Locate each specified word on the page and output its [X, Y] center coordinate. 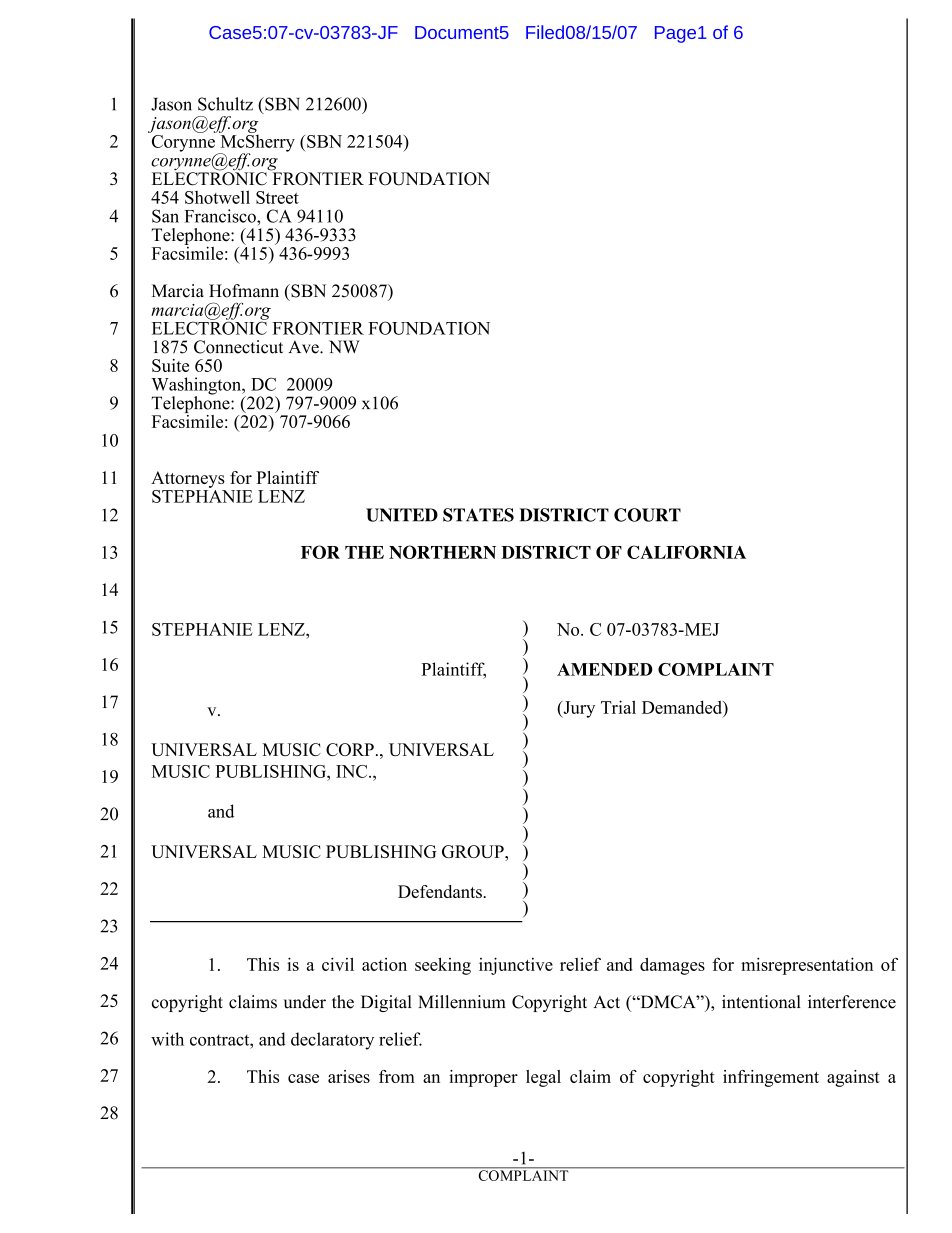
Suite [170, 365]
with [167, 1039]
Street [277, 197]
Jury [578, 709]
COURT [647, 515]
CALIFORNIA [686, 552]
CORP [350, 749]
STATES [478, 515]
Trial [618, 707]
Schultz [225, 104]
